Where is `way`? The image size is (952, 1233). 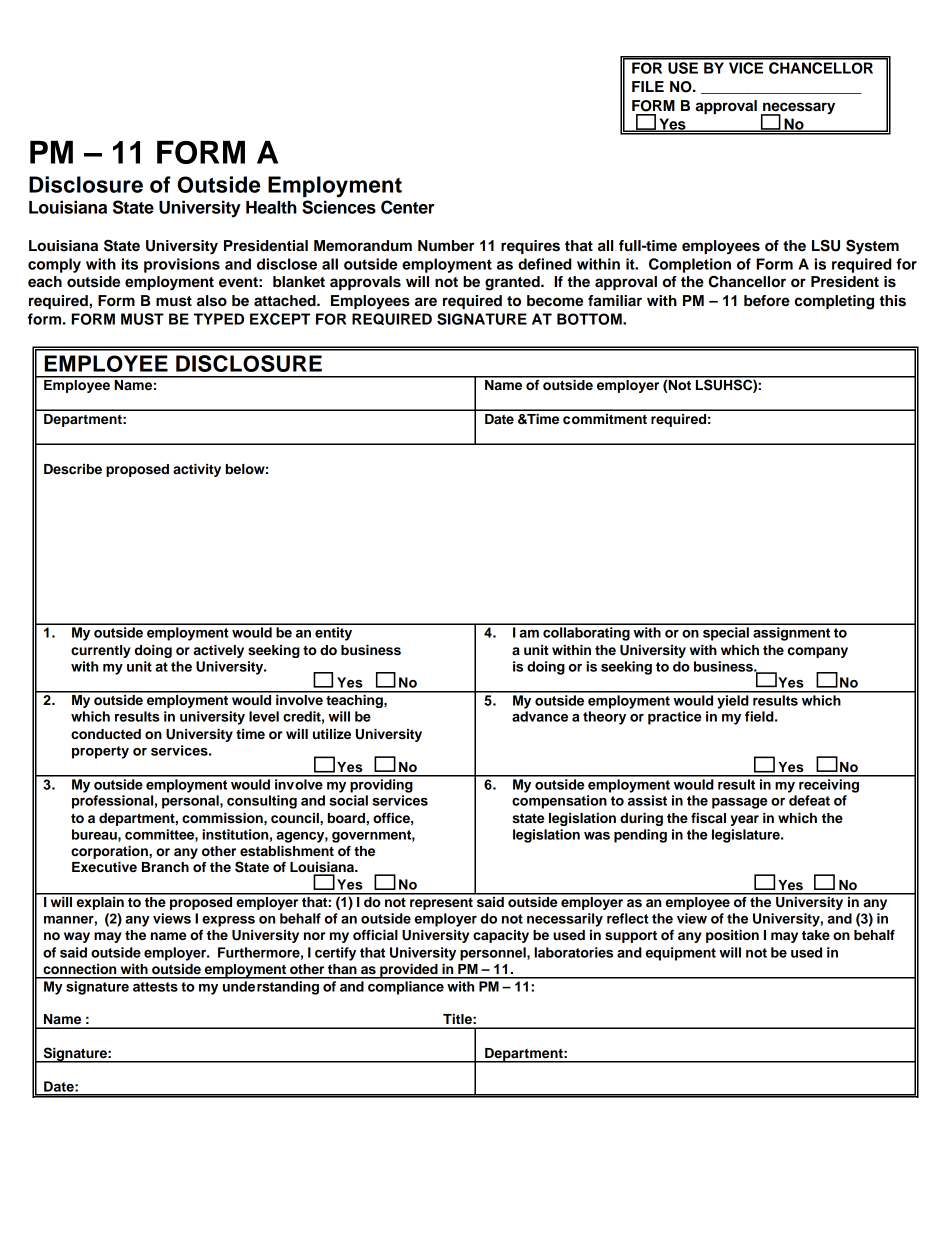 way is located at coordinates (77, 937).
